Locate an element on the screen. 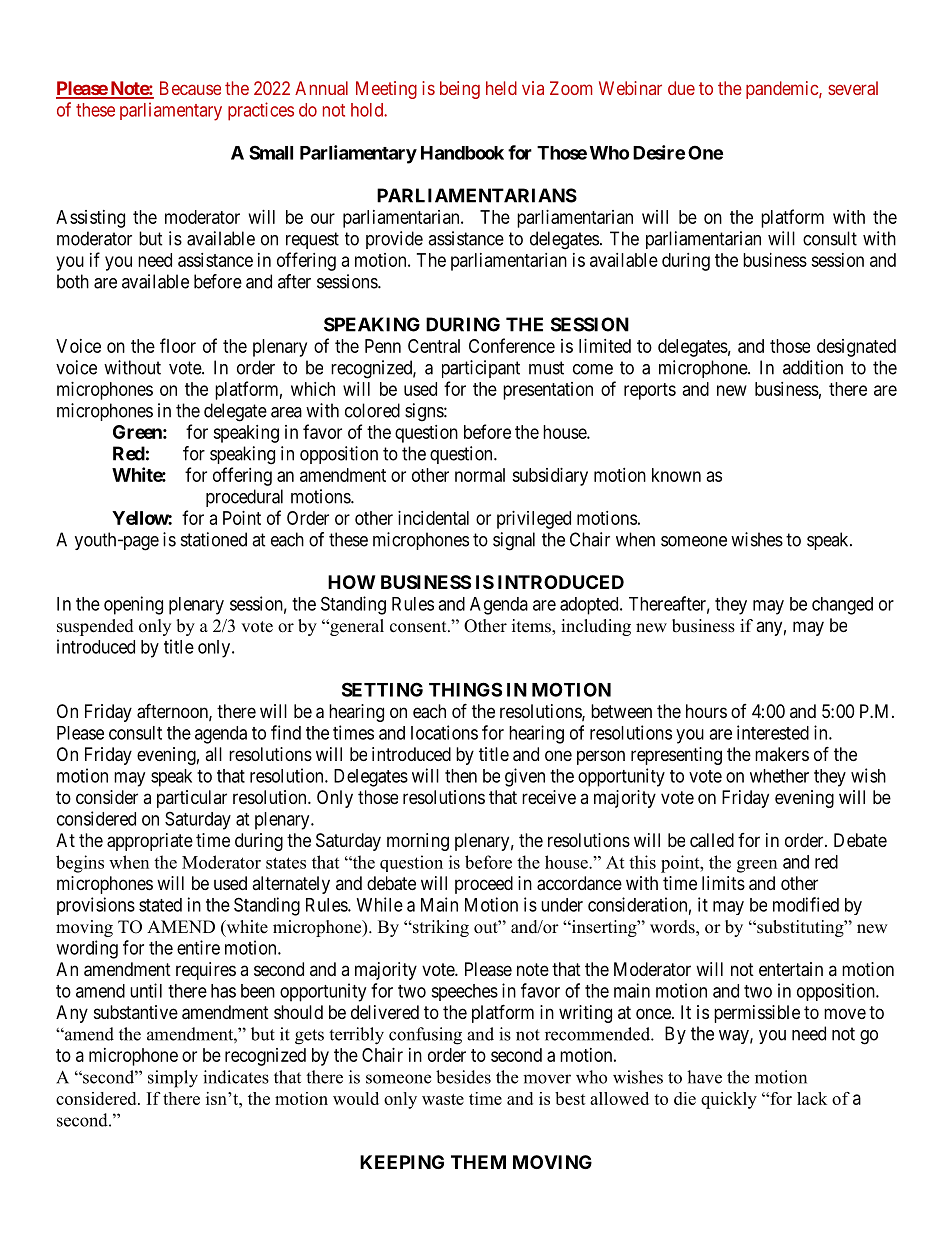 This screenshot has width=952, height=1233. changed is located at coordinates (842, 606).
